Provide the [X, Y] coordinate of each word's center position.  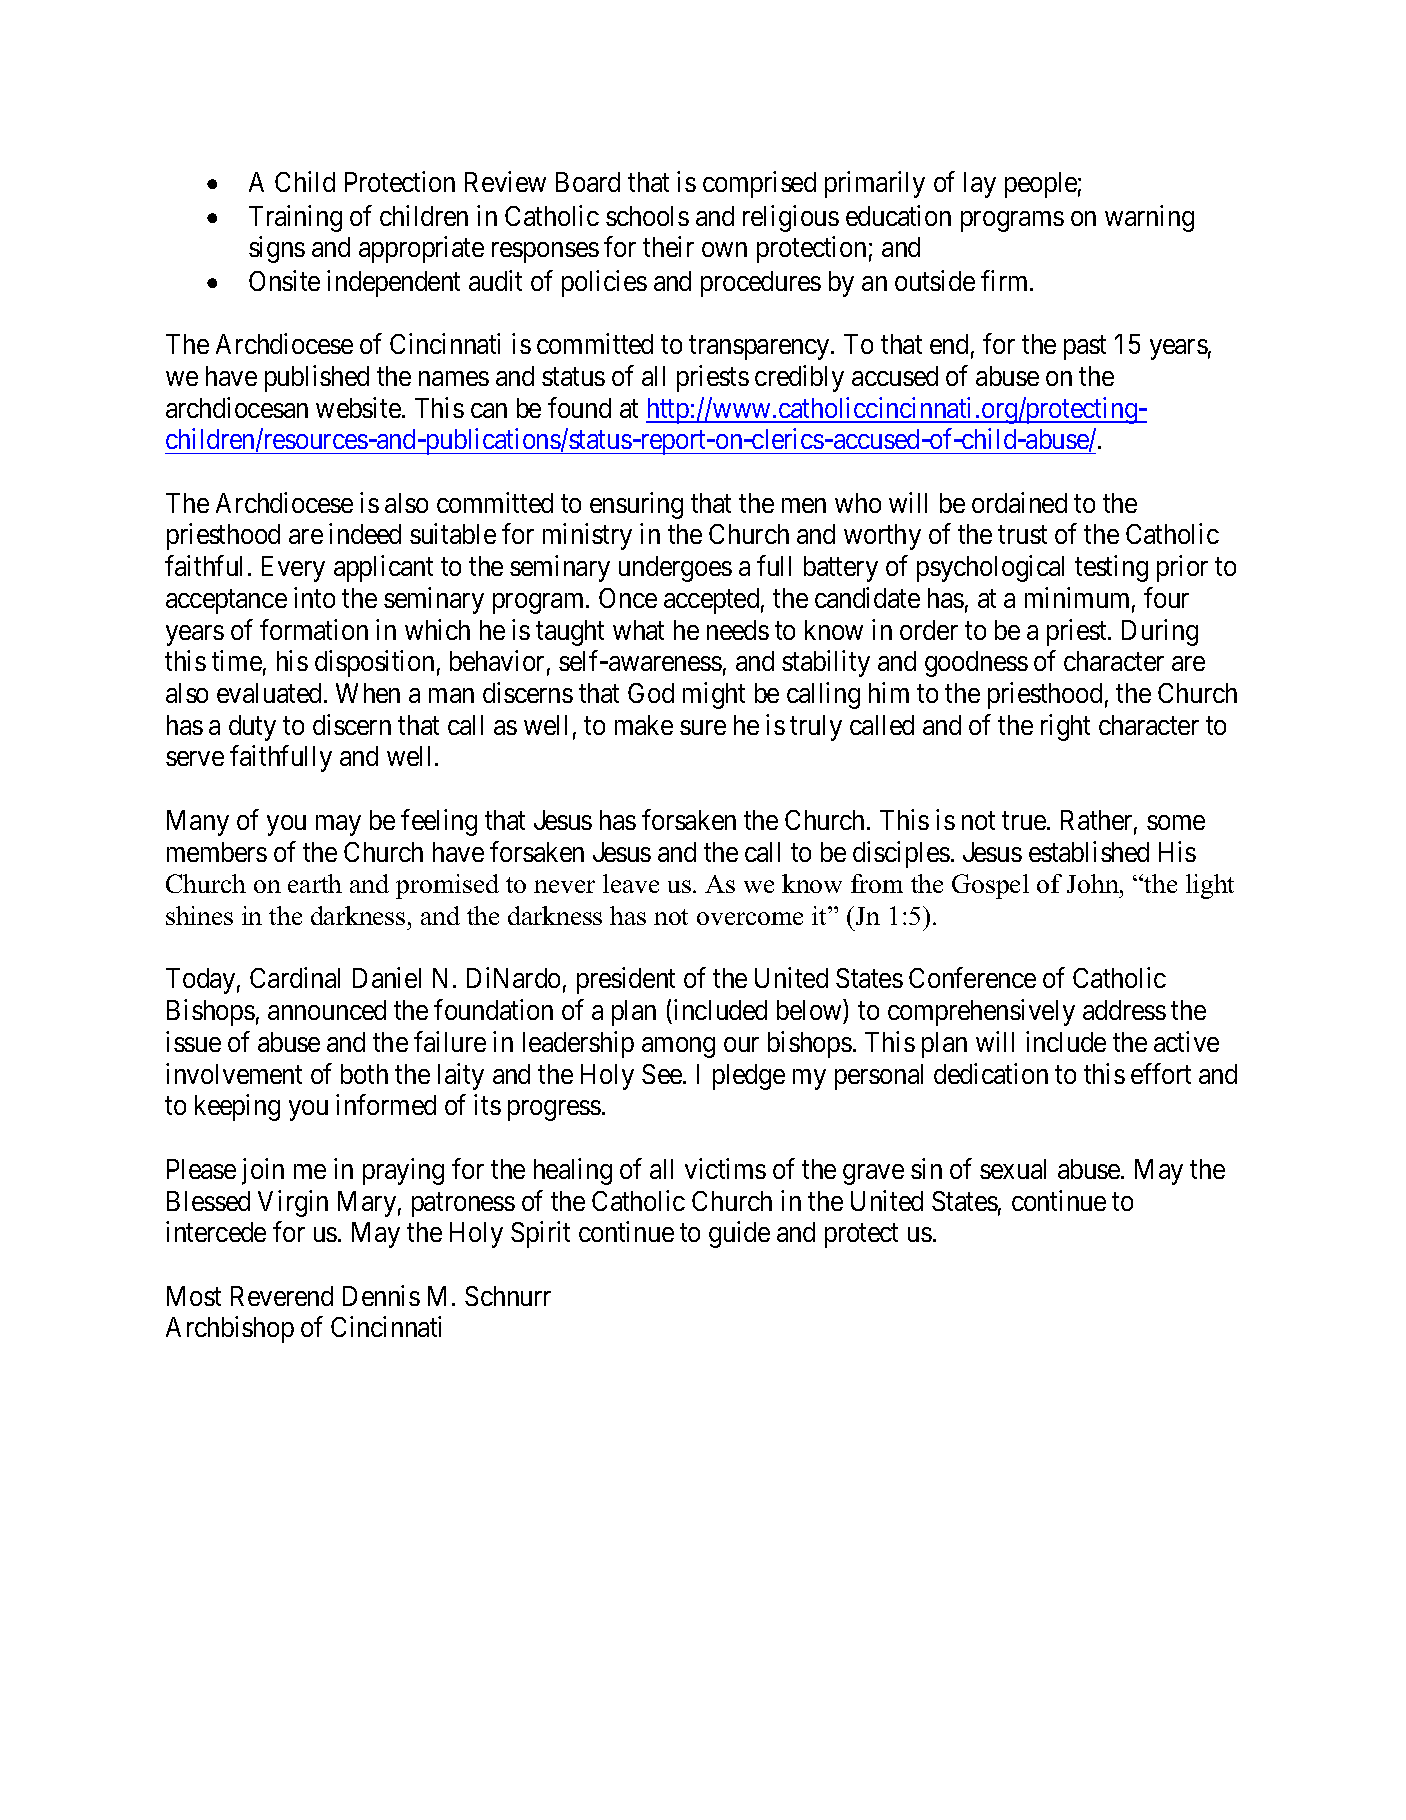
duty [252, 728]
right [1065, 727]
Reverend [282, 1296]
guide [739, 1234]
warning [1149, 218]
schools [647, 216]
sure [703, 727]
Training [295, 218]
